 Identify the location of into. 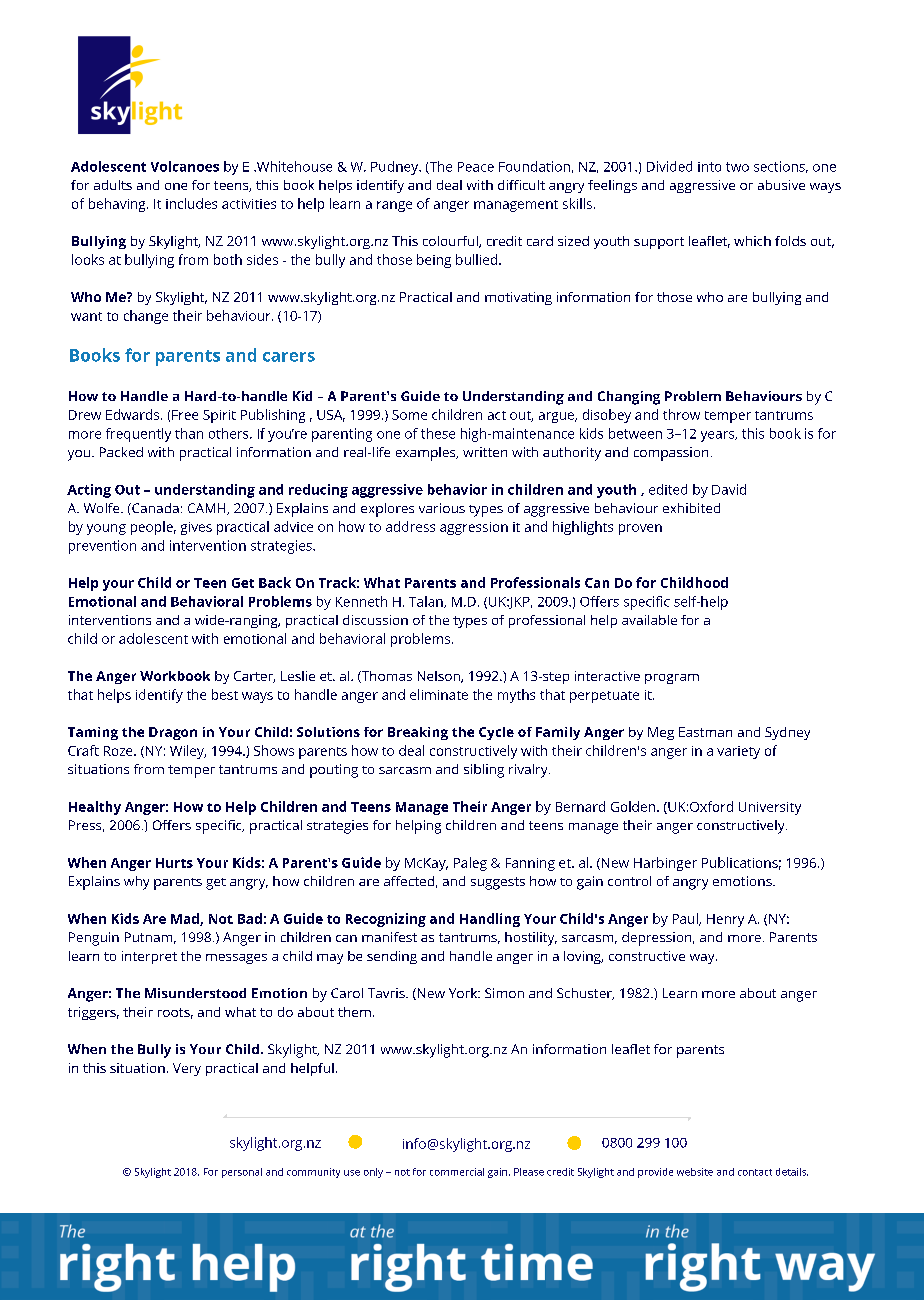
(709, 167).
